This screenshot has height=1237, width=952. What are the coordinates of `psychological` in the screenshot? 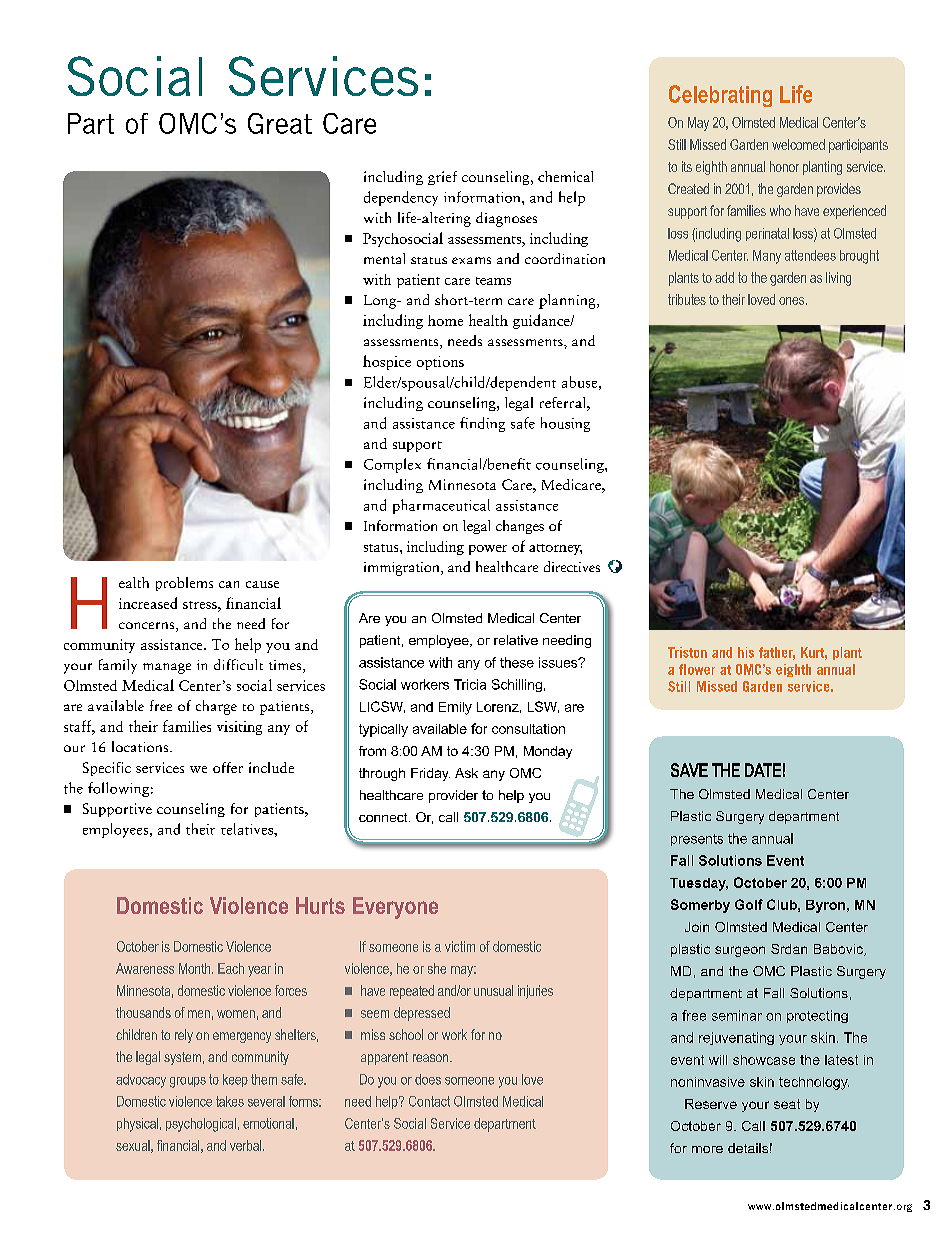 It's located at (201, 1125).
